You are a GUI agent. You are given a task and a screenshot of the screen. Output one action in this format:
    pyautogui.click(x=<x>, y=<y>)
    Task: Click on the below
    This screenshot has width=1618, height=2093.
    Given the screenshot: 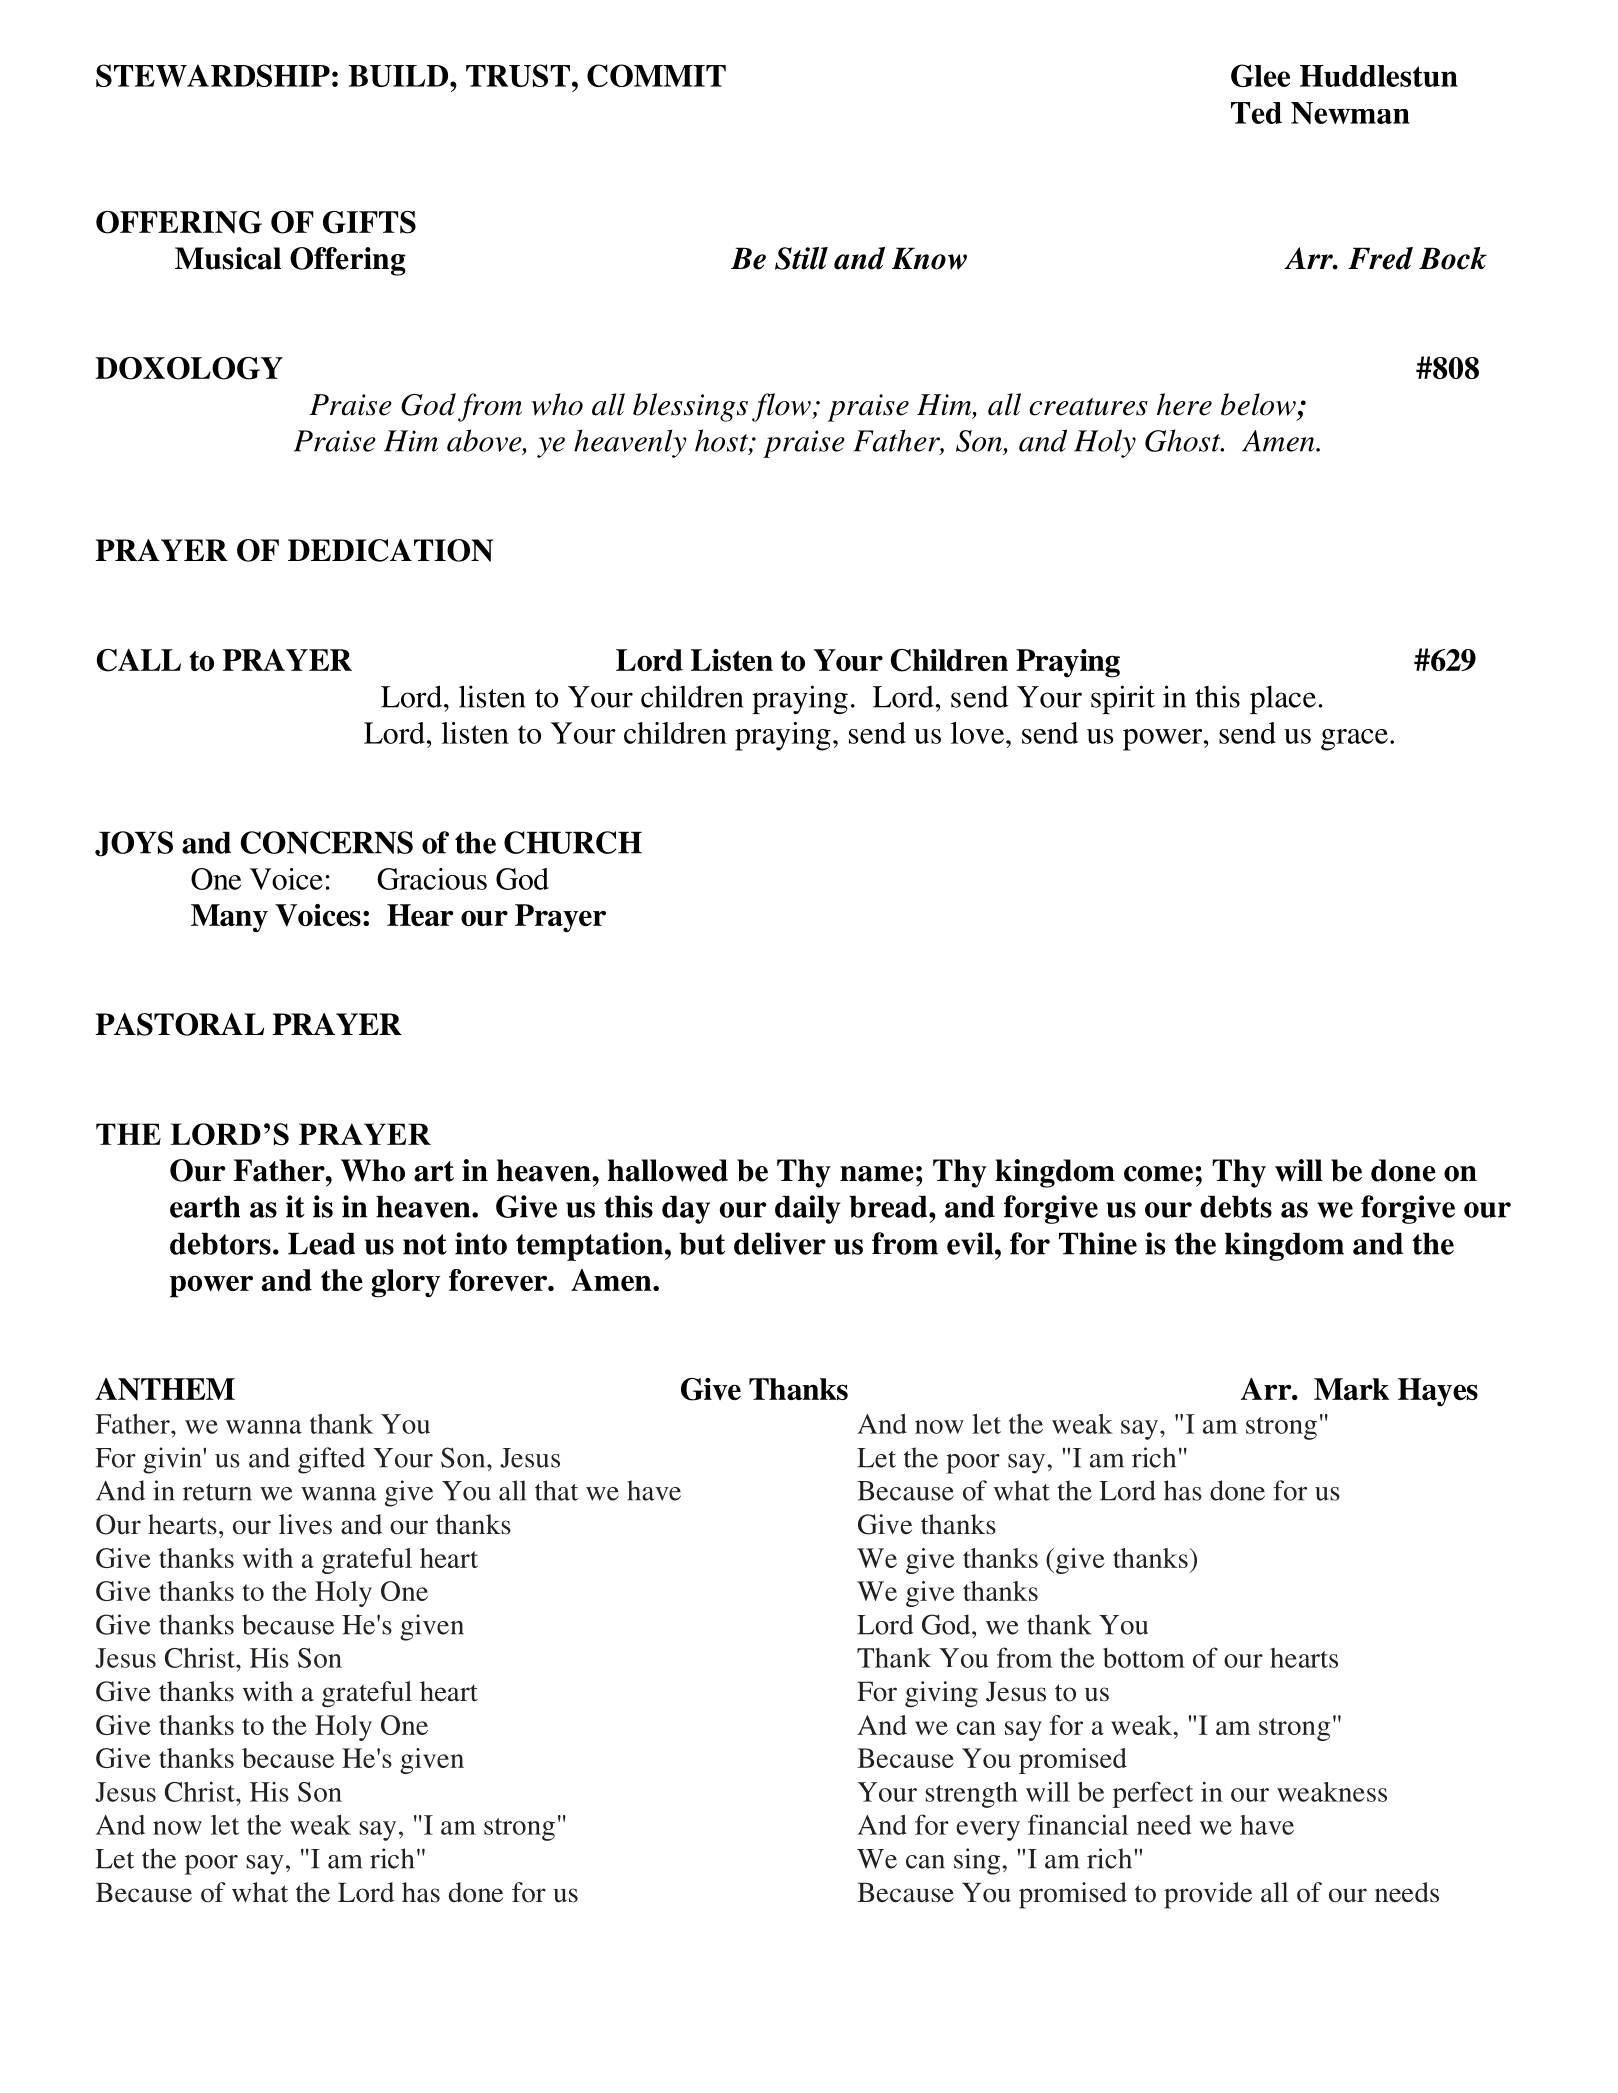 What is the action you would take?
    pyautogui.click(x=1258, y=404)
